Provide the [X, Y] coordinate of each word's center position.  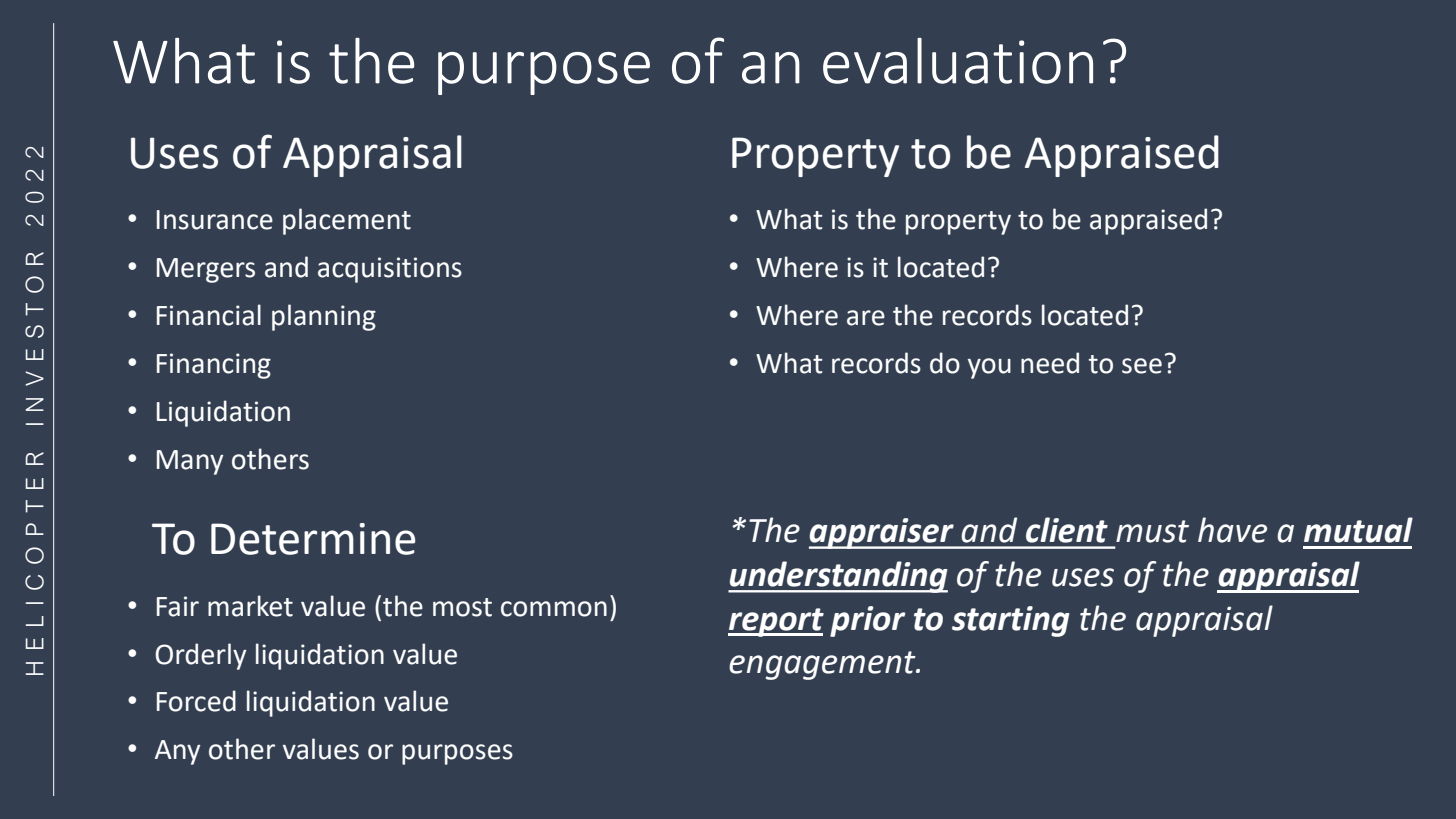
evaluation [958, 61]
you [989, 368]
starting [1011, 621]
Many [190, 462]
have [1232, 530]
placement [347, 221]
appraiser [882, 533]
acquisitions [390, 270]
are [866, 318]
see [1142, 366]
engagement [823, 665]
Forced [196, 701]
